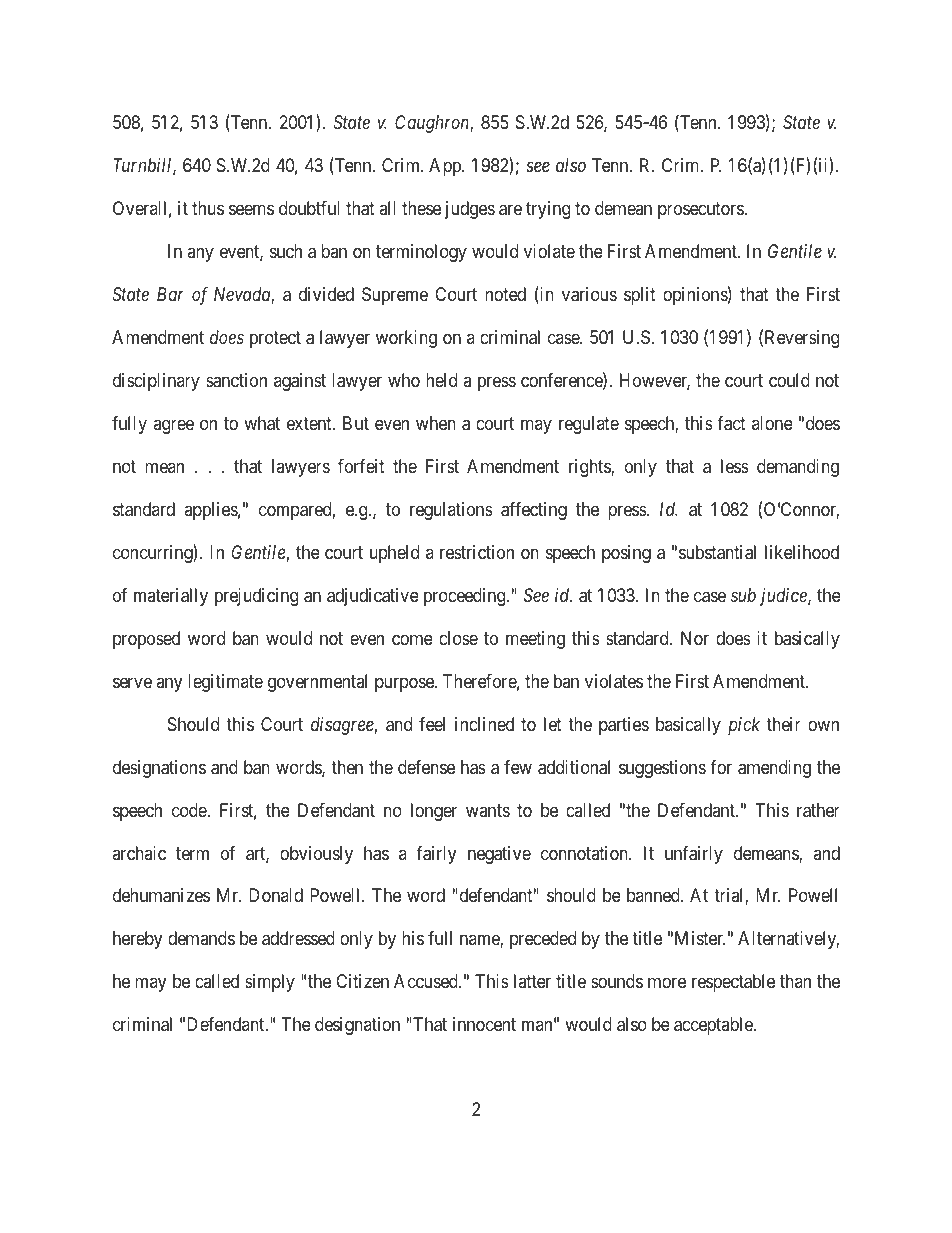 The height and width of the screenshot is (1233, 952). I want to click on thus, so click(208, 208).
